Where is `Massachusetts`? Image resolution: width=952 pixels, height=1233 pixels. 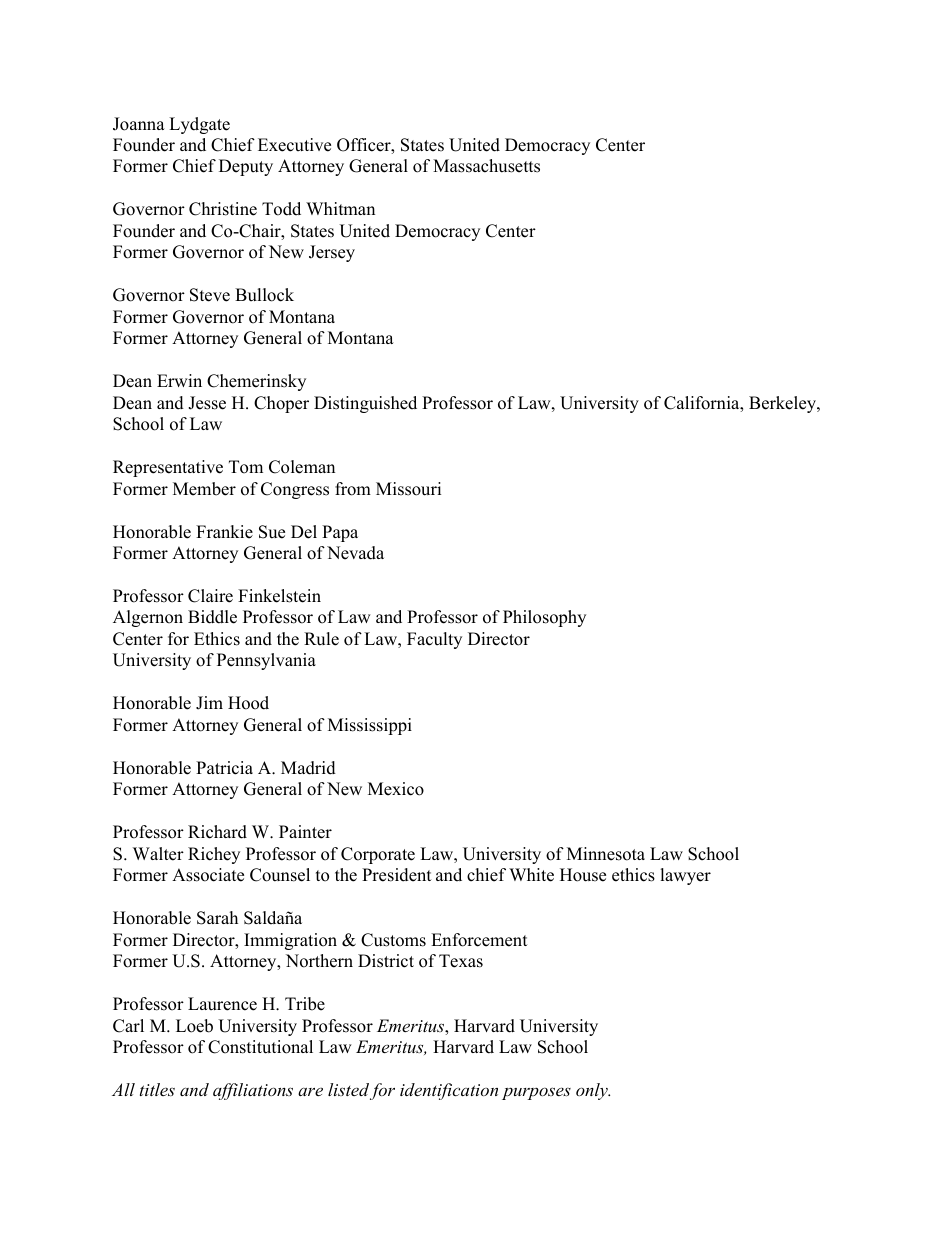 Massachusetts is located at coordinates (486, 166).
